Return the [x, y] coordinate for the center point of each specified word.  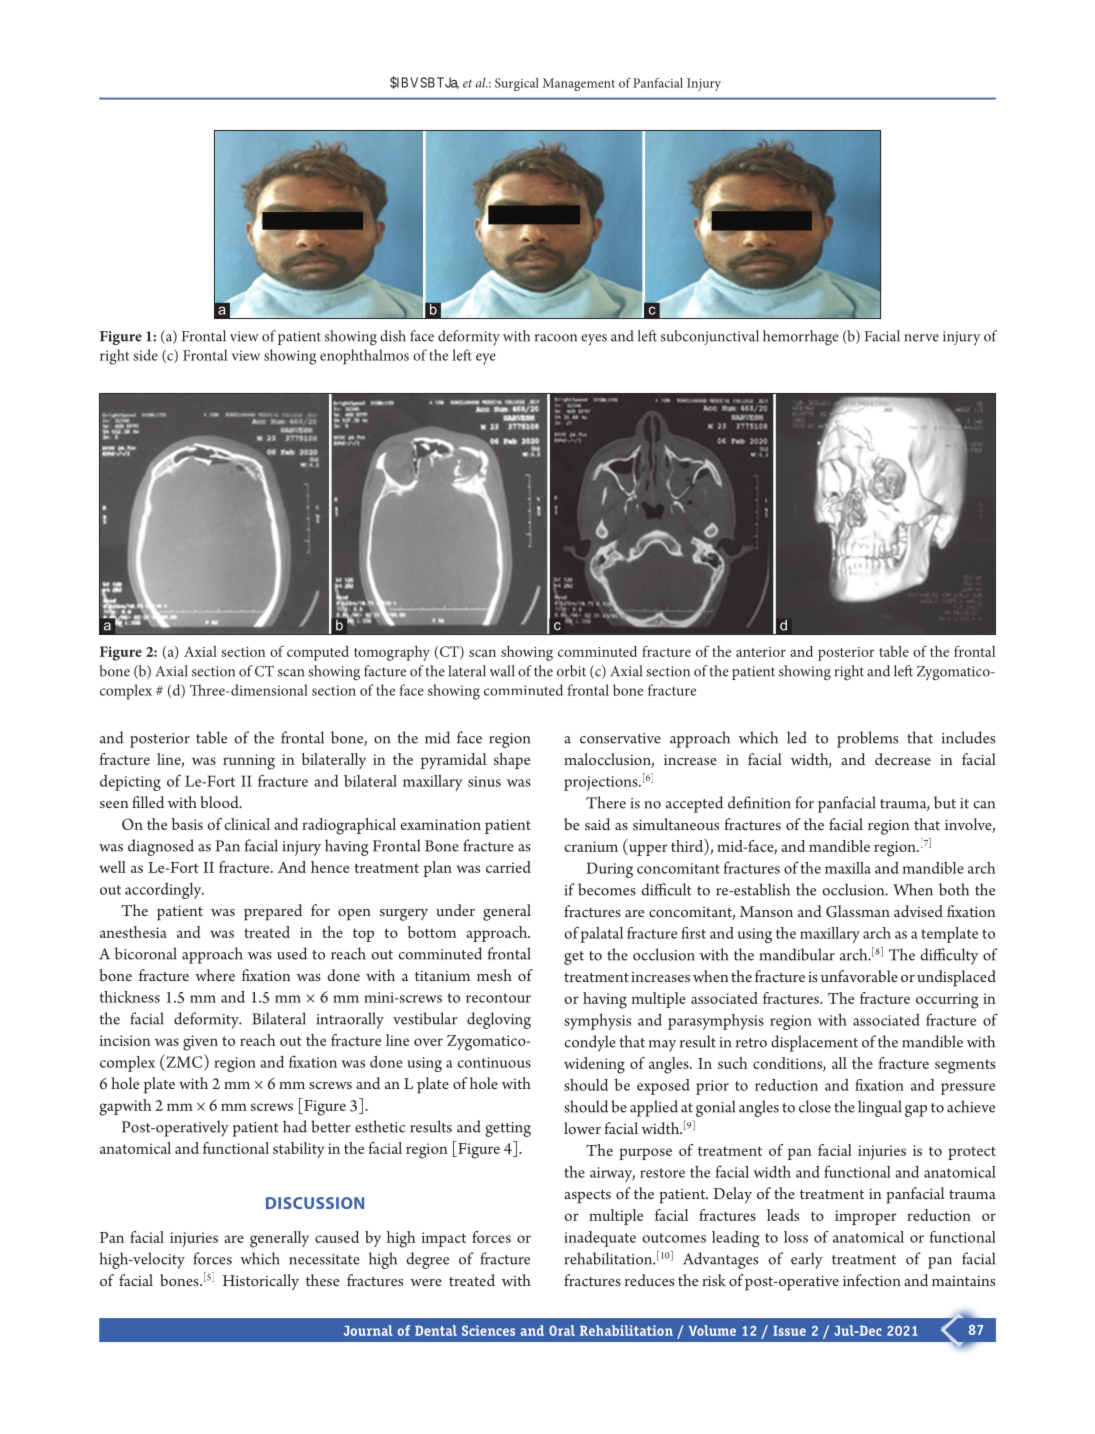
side [145, 355]
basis [187, 824]
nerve [922, 338]
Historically [261, 1282]
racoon [556, 338]
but [945, 802]
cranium [591, 846]
